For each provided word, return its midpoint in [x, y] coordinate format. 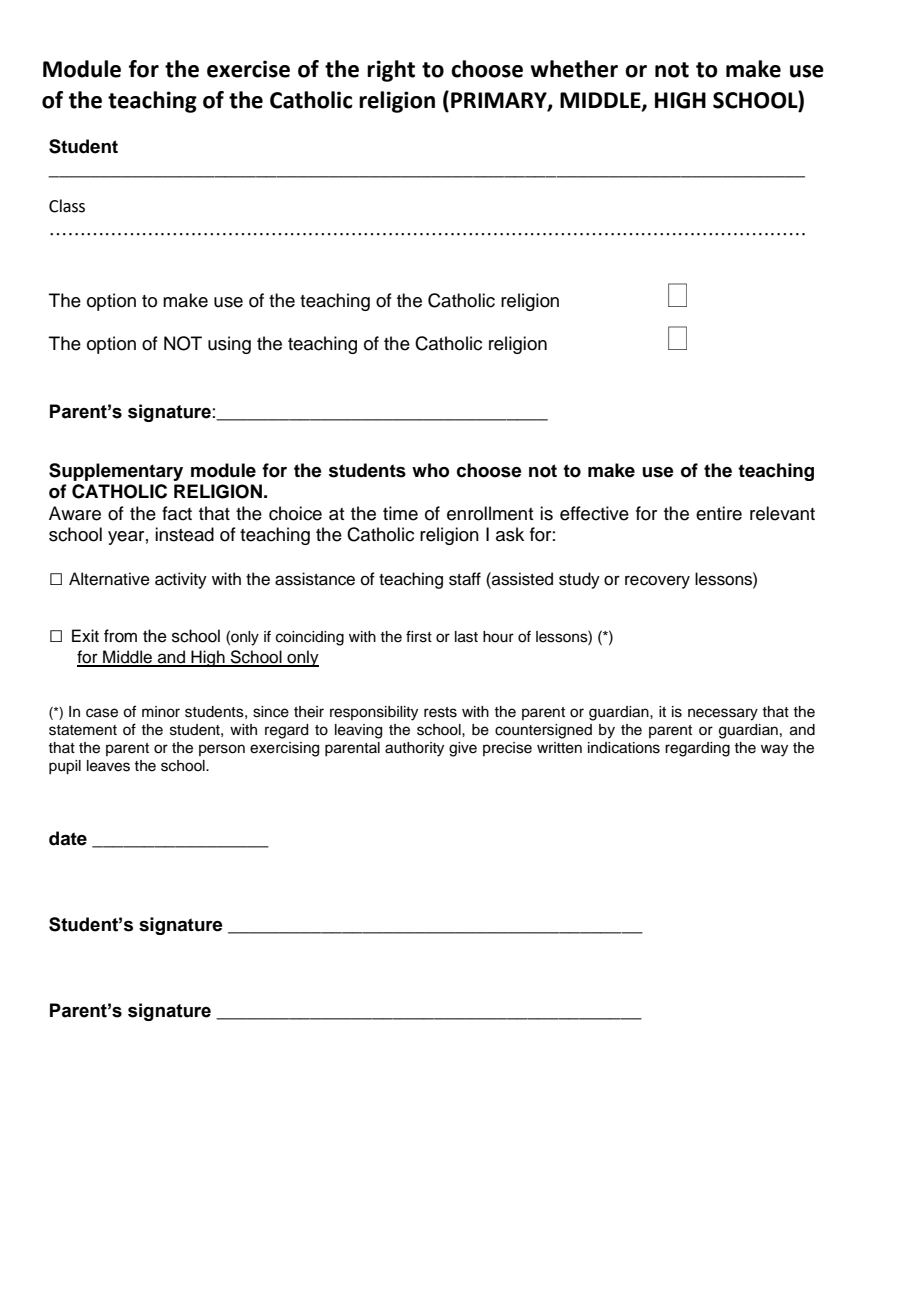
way [774, 750]
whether [574, 69]
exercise [248, 69]
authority [414, 749]
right [391, 71]
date [68, 838]
